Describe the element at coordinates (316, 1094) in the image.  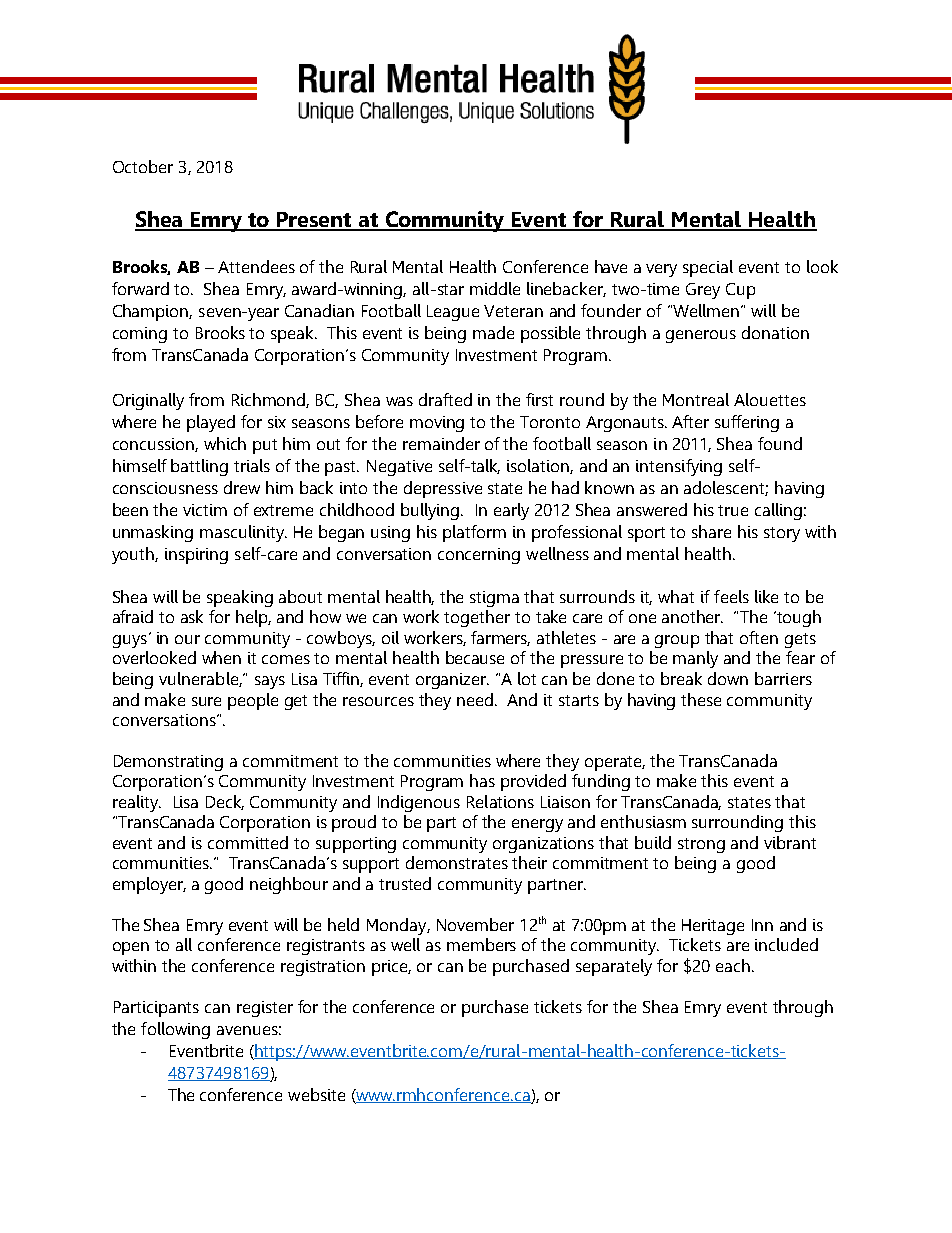
I see `website` at that location.
